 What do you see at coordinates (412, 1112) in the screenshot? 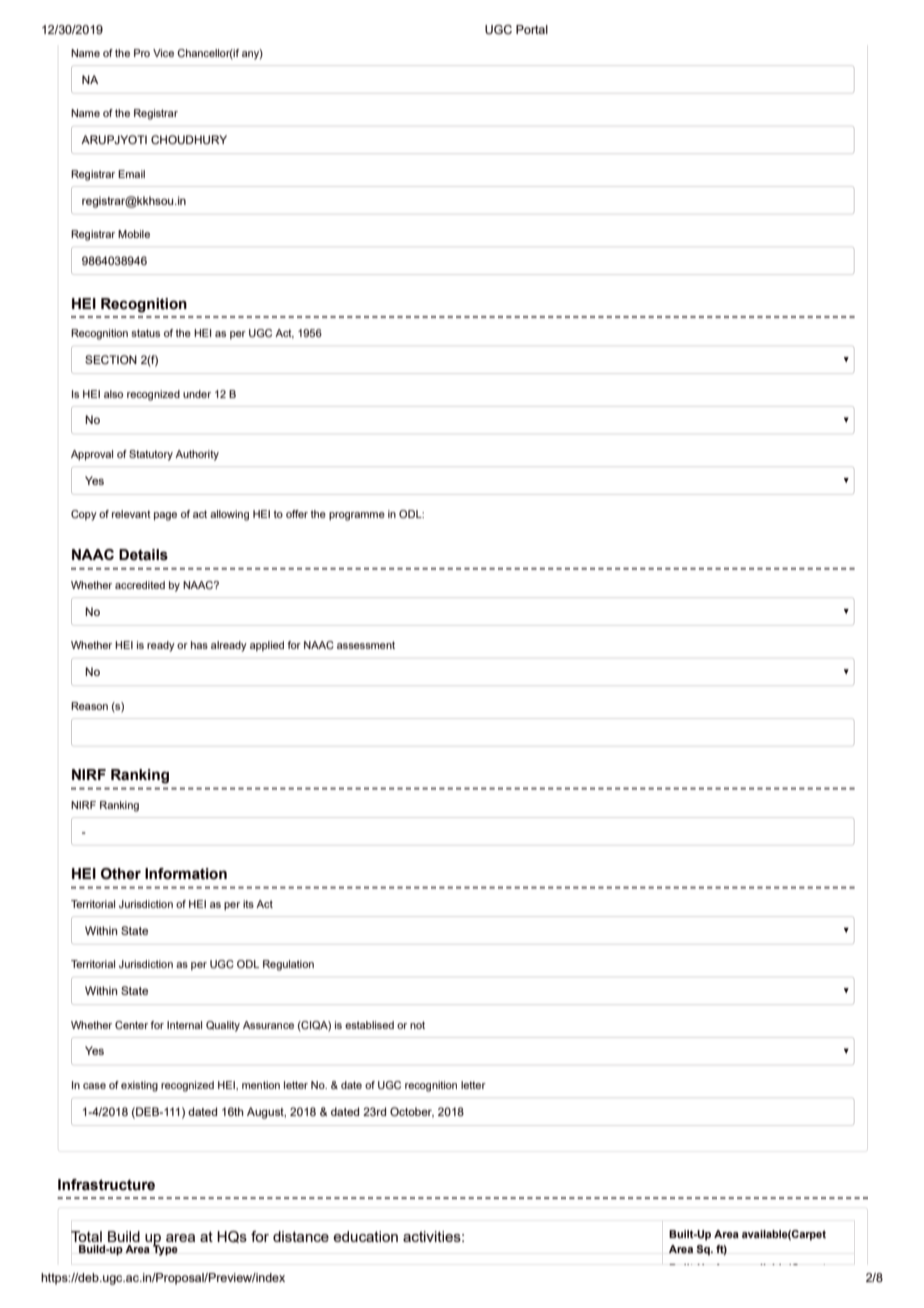
I see `October` at bounding box center [412, 1112].
